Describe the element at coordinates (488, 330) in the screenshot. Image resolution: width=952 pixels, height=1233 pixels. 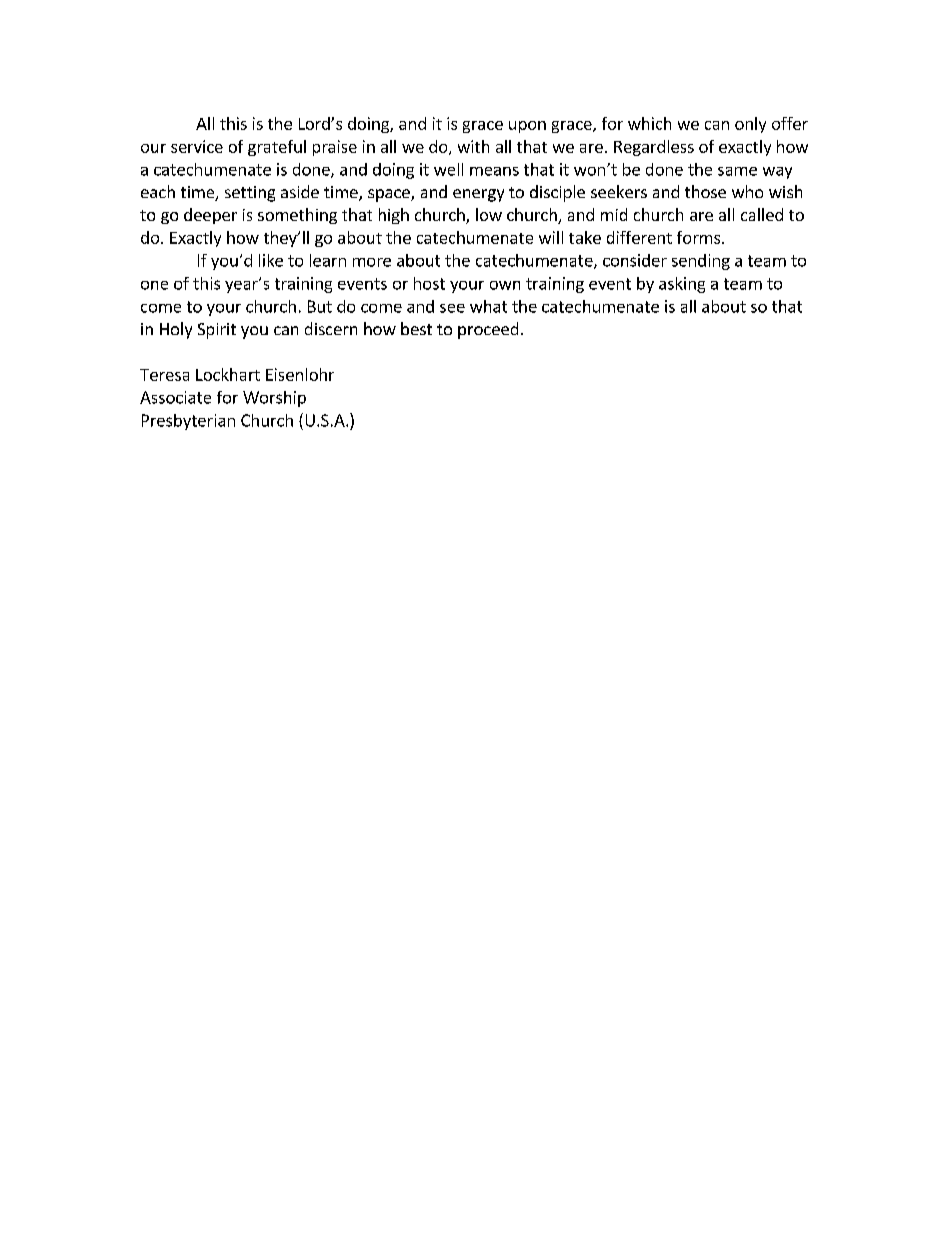
I see `proceed` at that location.
